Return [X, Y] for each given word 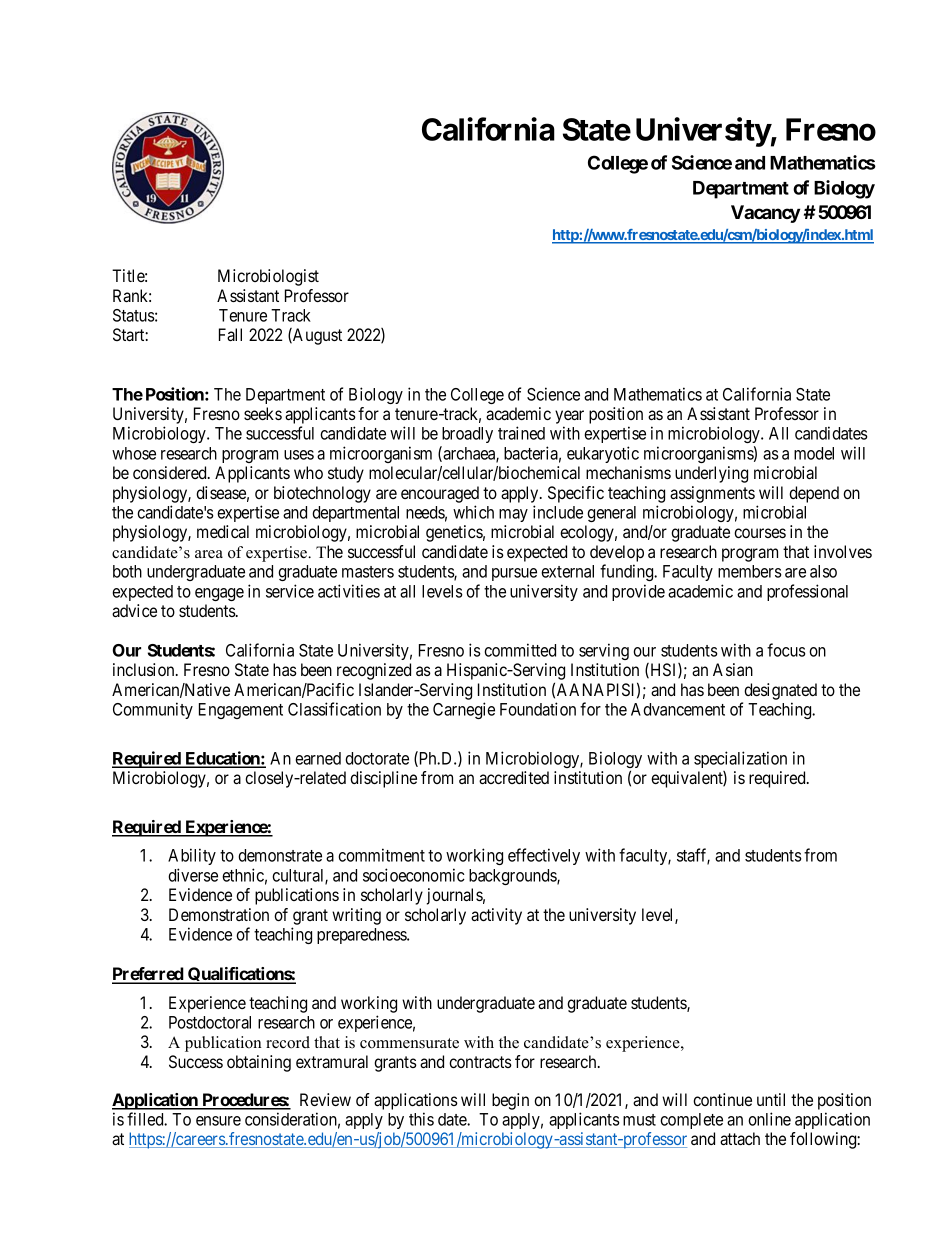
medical [223, 531]
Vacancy [765, 214]
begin [510, 1101]
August [316, 336]
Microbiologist [268, 277]
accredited [514, 777]
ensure [218, 1121]
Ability [192, 856]
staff [693, 856]
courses [760, 533]
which [473, 512]
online [769, 1119]
